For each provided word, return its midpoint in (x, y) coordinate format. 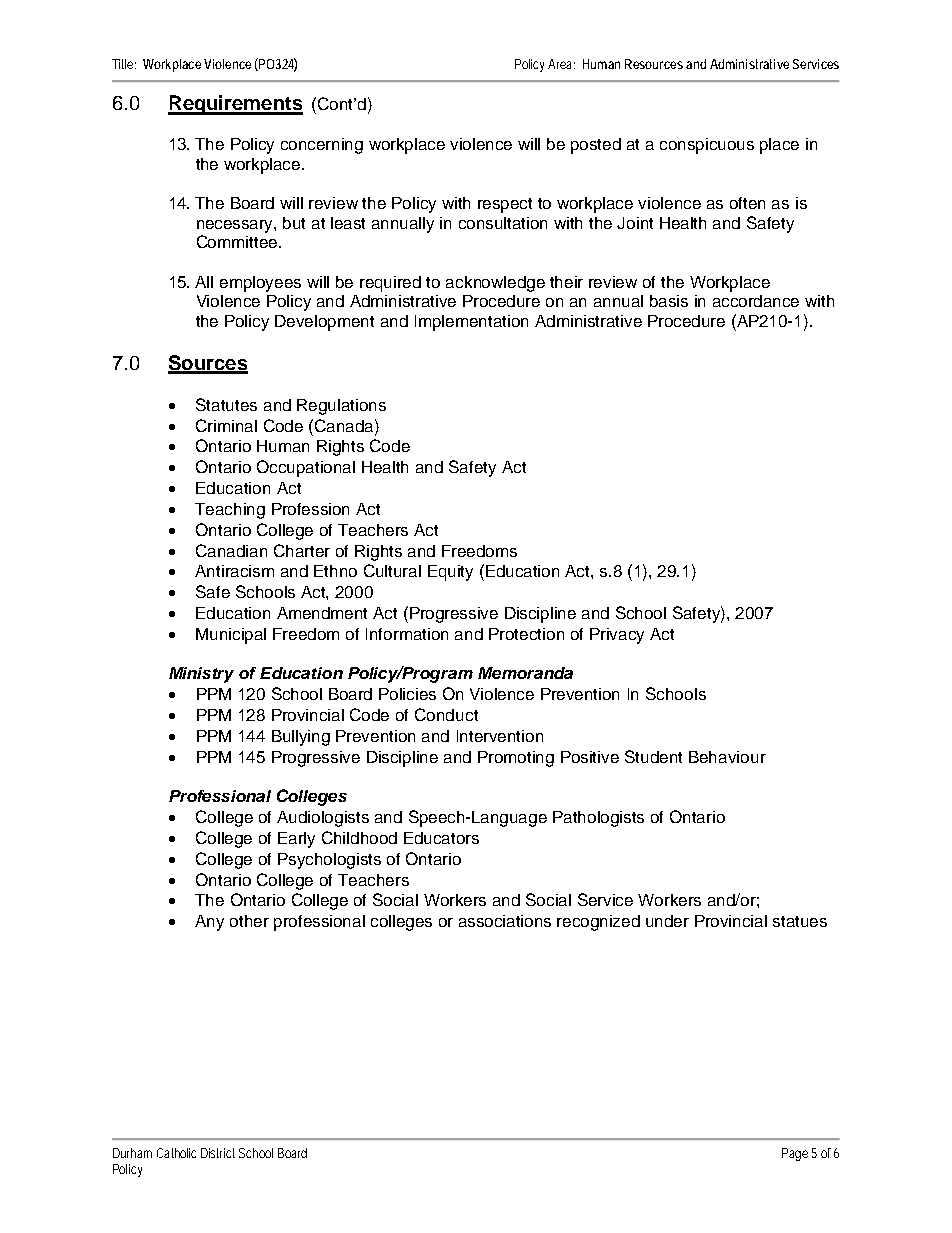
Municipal (231, 636)
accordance (756, 301)
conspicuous (707, 146)
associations (505, 921)
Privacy (617, 636)
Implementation (471, 323)
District (218, 1153)
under (667, 921)
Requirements (235, 105)
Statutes (226, 404)
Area (559, 64)
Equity (450, 573)
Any (209, 923)
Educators (441, 838)
